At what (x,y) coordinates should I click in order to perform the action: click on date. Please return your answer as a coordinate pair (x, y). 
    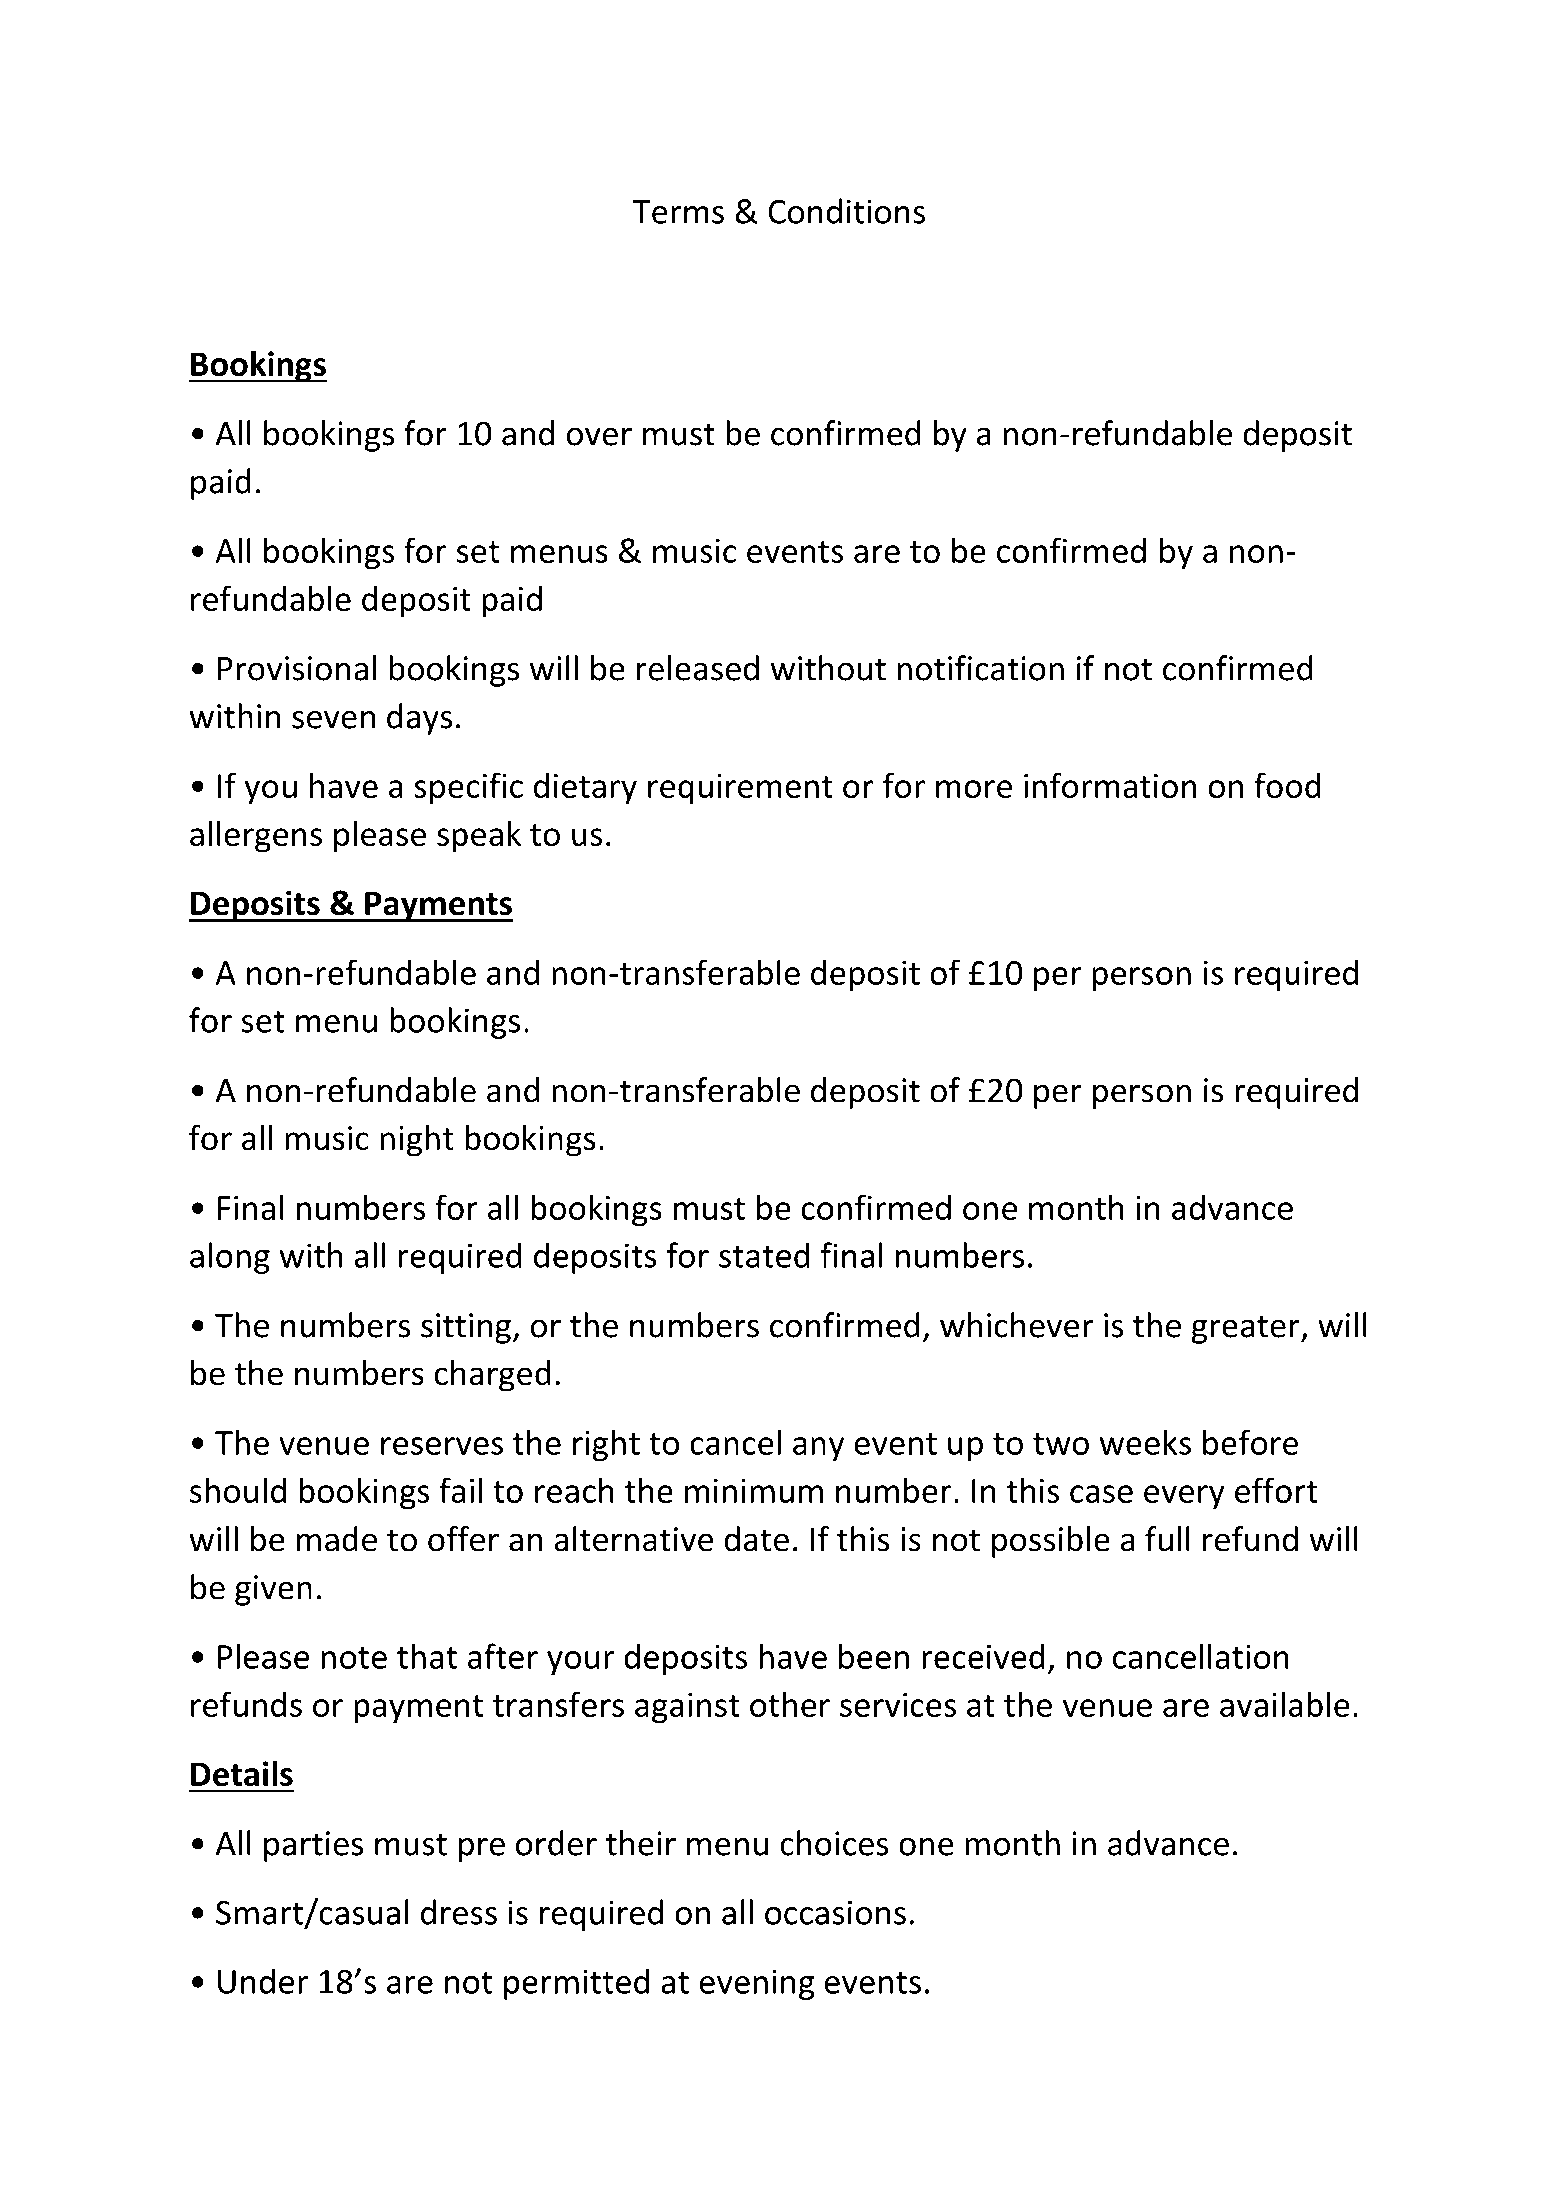
    Looking at the image, I should click on (756, 1539).
